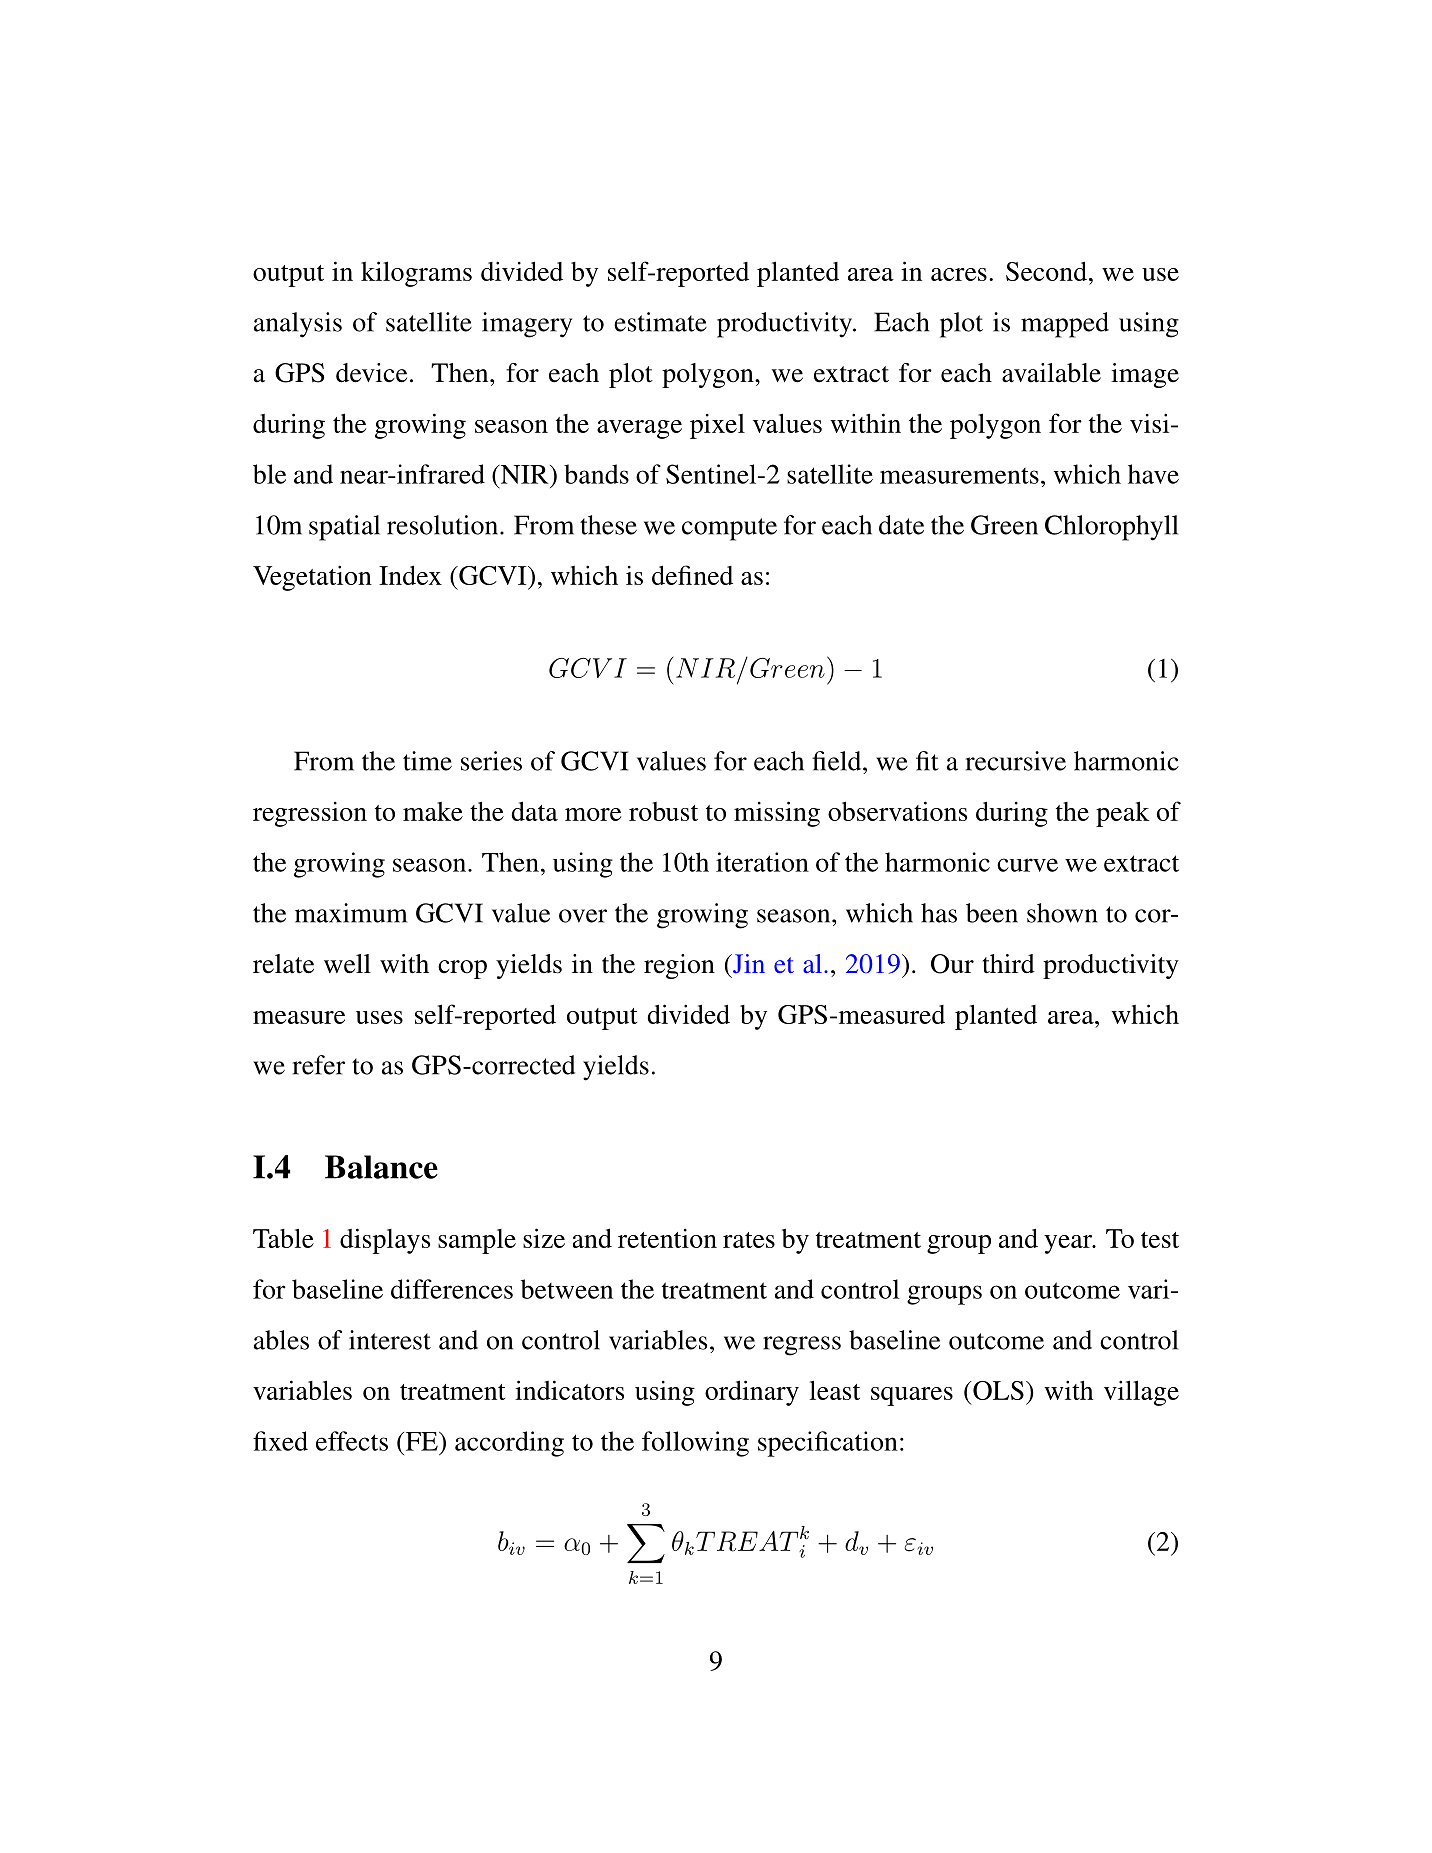 The image size is (1432, 1853). I want to click on uses, so click(379, 1017).
